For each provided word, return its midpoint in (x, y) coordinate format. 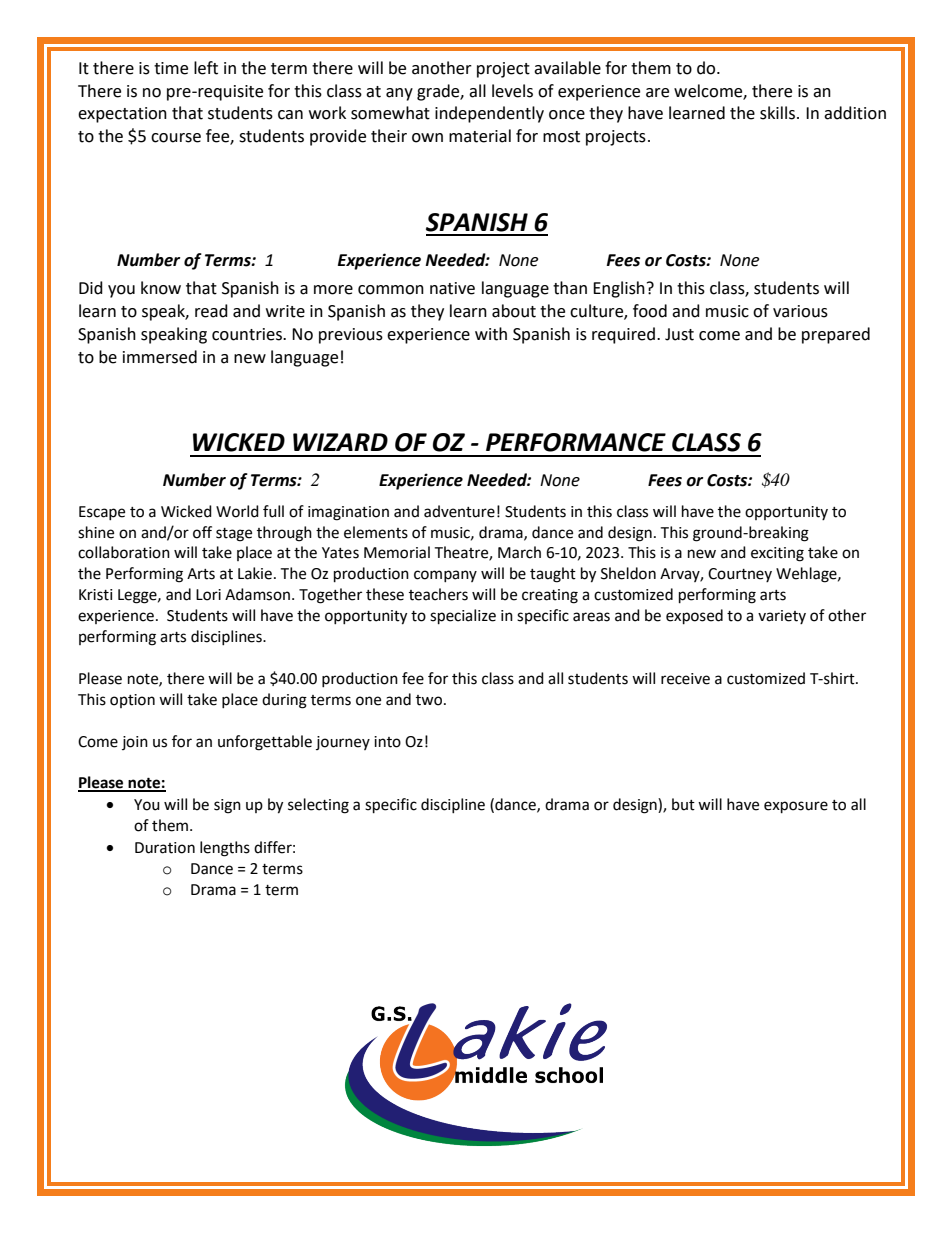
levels (512, 91)
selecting (318, 806)
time (171, 68)
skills (777, 113)
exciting (777, 554)
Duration (165, 848)
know (161, 288)
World (237, 511)
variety (782, 617)
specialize (463, 617)
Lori (208, 595)
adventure (459, 511)
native (452, 288)
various (800, 311)
